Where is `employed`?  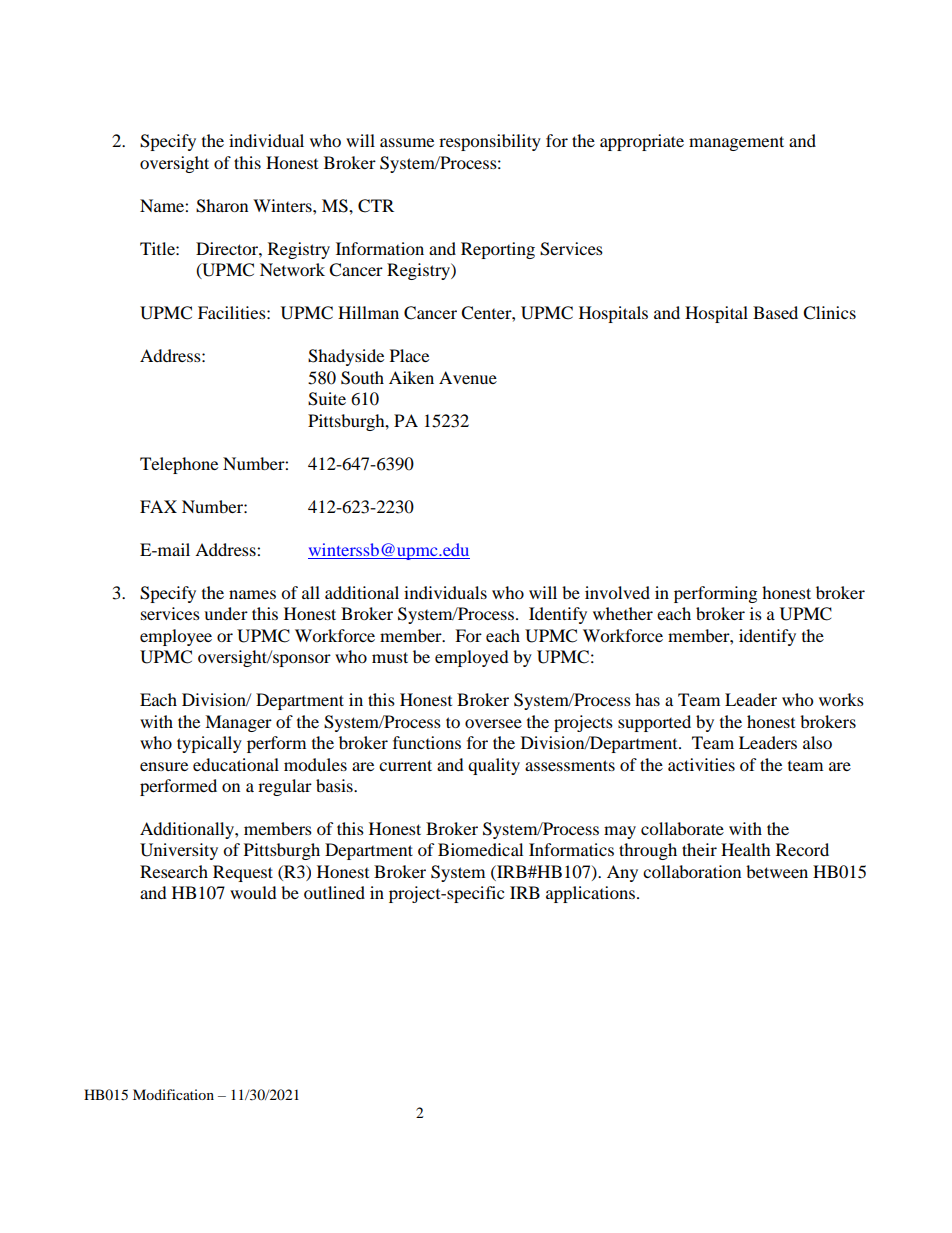
employed is located at coordinates (472, 658).
